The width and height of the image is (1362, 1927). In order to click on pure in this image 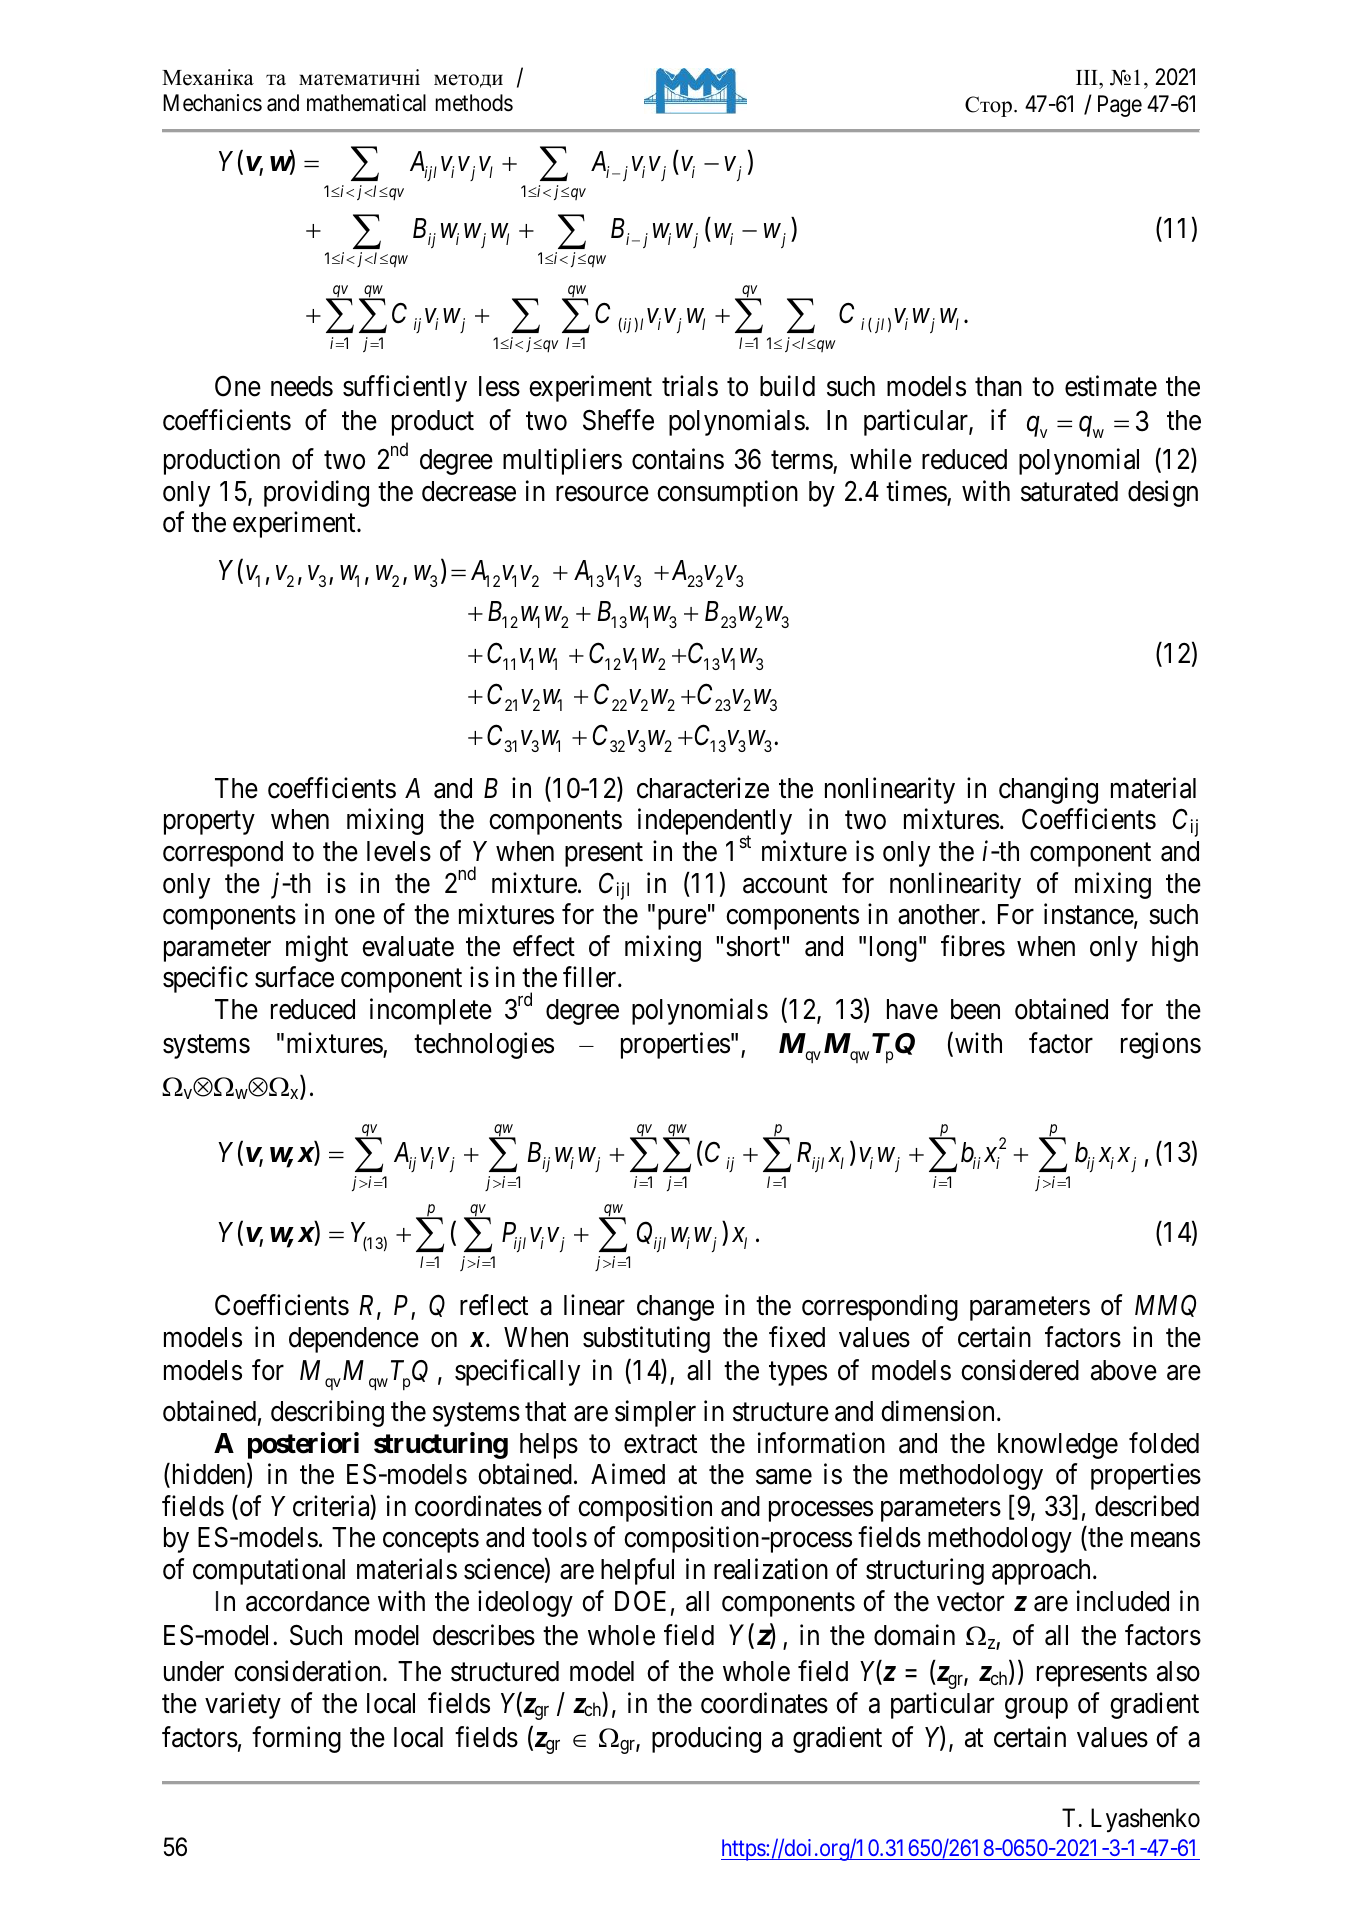, I will do `click(680, 920)`.
